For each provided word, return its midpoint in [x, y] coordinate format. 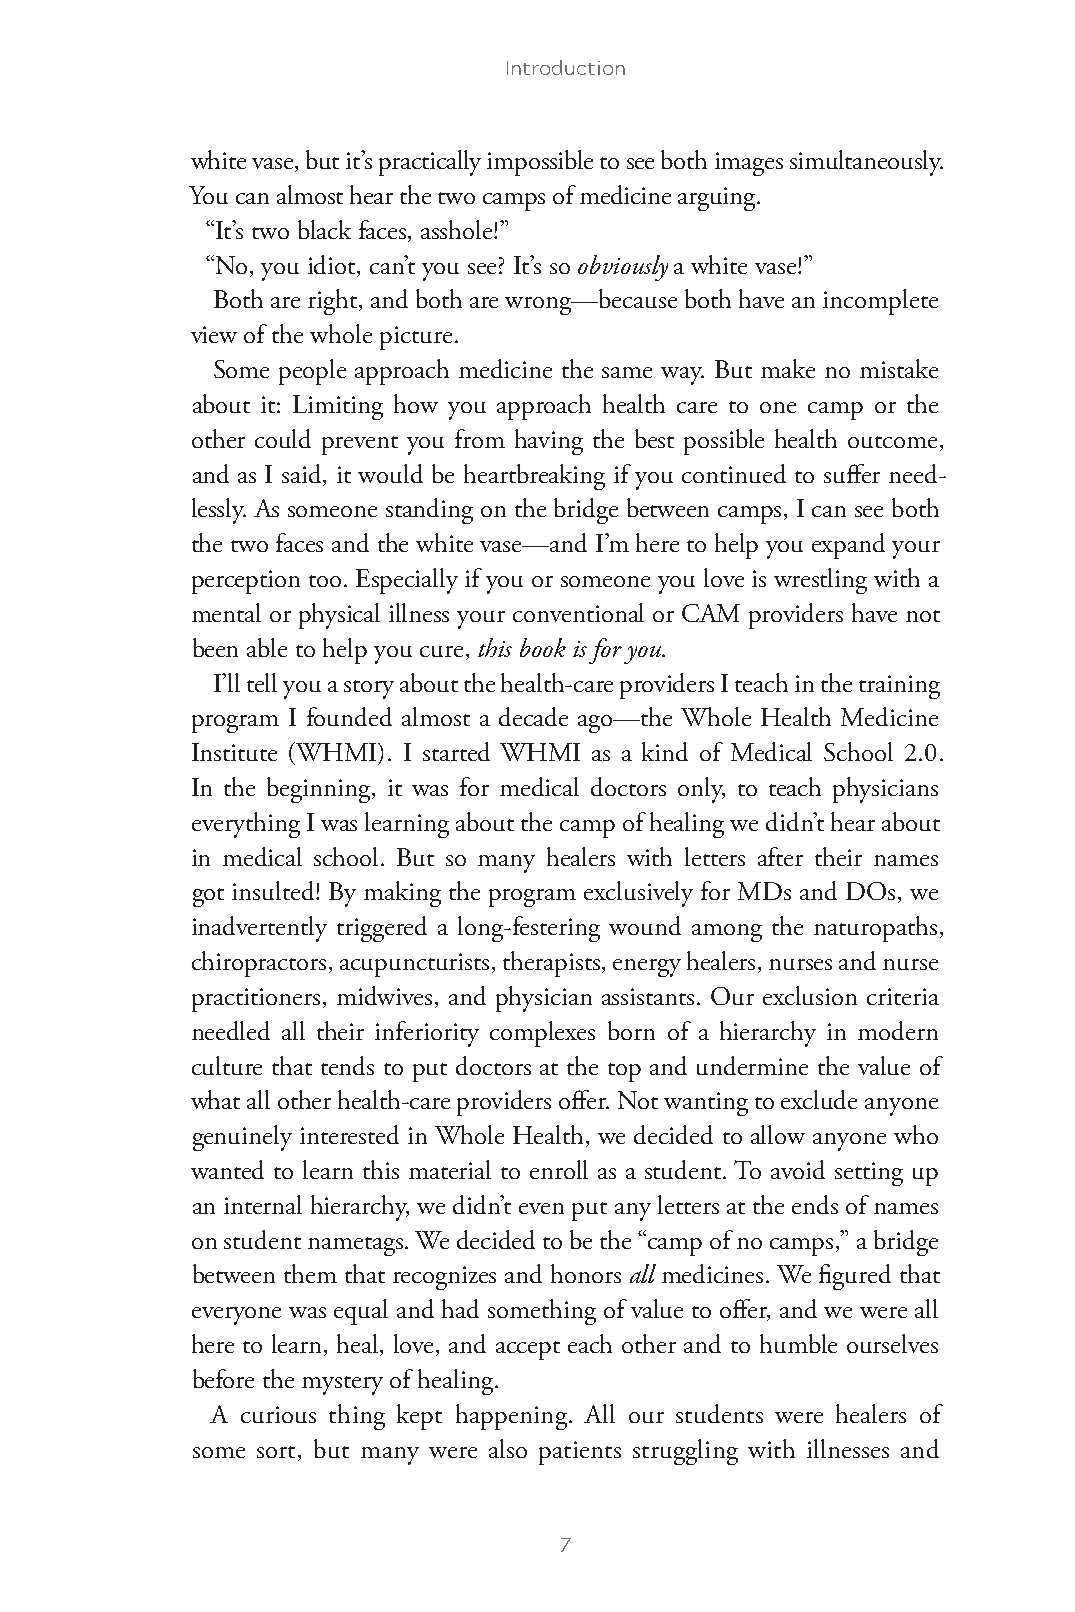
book [543, 647]
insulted [274, 890]
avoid [798, 1169]
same [627, 372]
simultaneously [866, 163]
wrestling [820, 581]
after [780, 856]
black [324, 229]
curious [278, 1414]
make [788, 368]
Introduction [566, 67]
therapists [553, 964]
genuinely [242, 1138]
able [267, 647]
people [312, 372]
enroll [559, 1169]
